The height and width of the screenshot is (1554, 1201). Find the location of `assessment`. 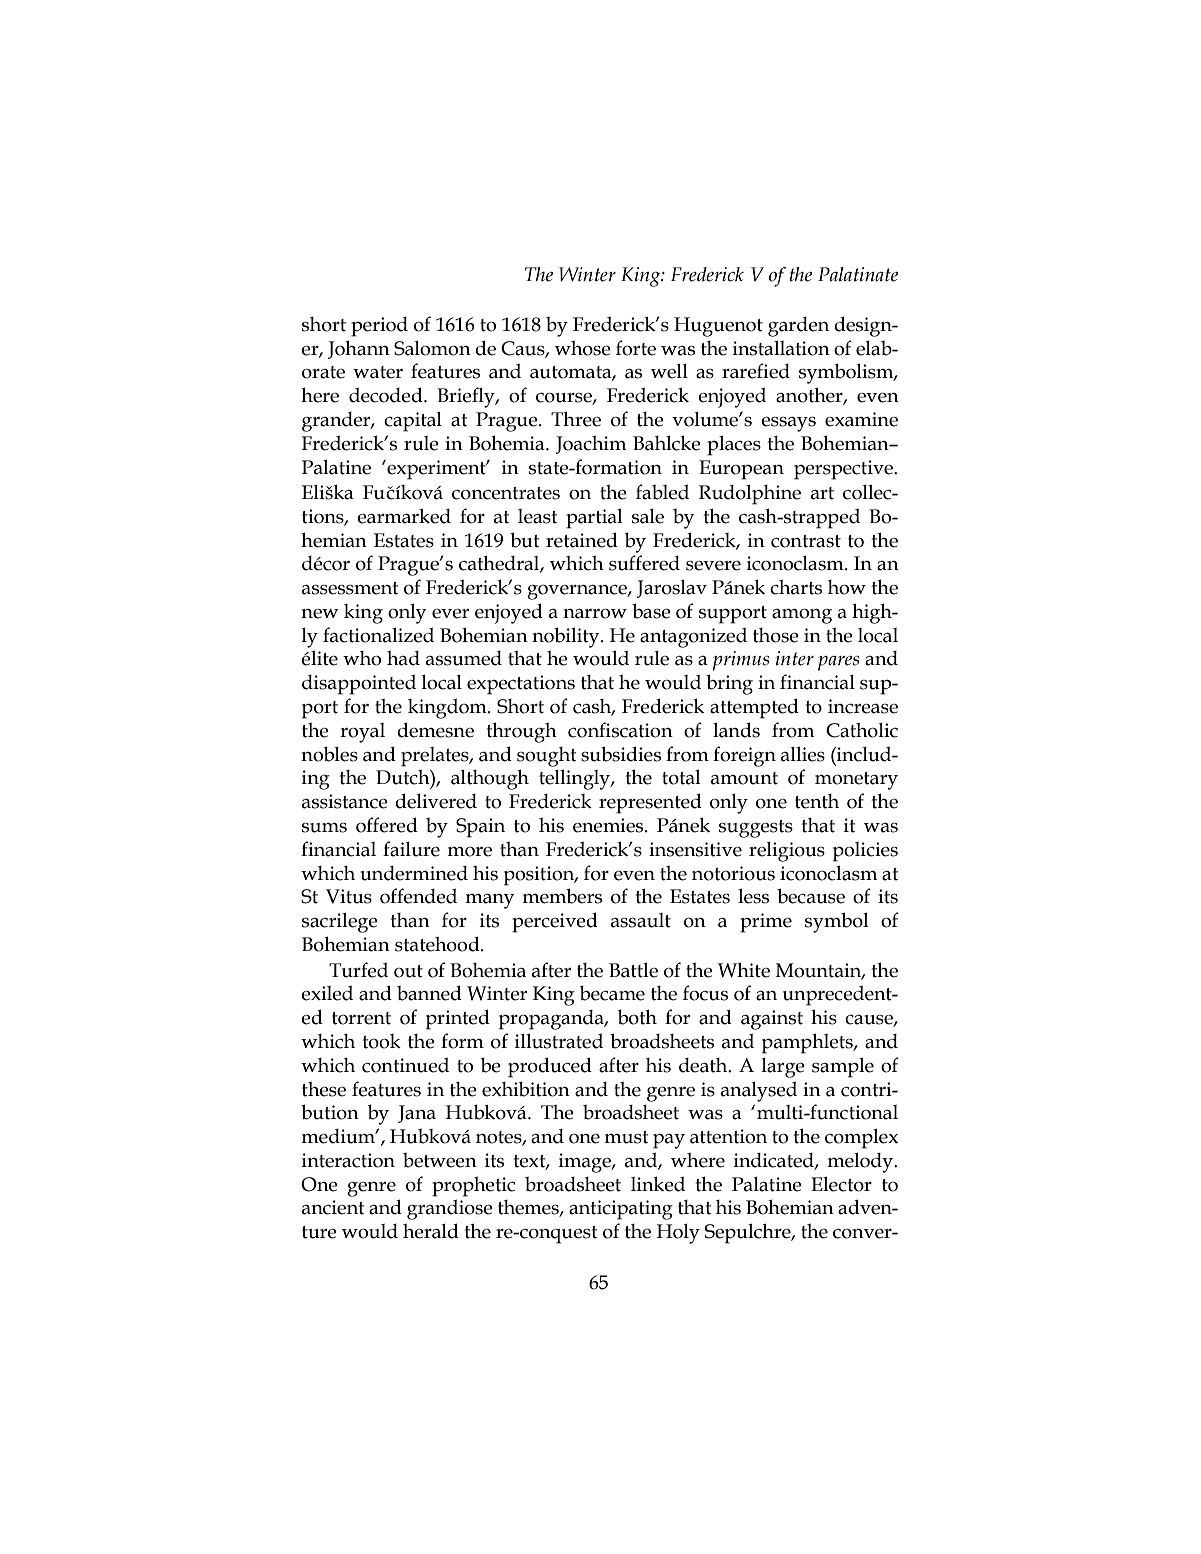

assessment is located at coordinates (350, 588).
